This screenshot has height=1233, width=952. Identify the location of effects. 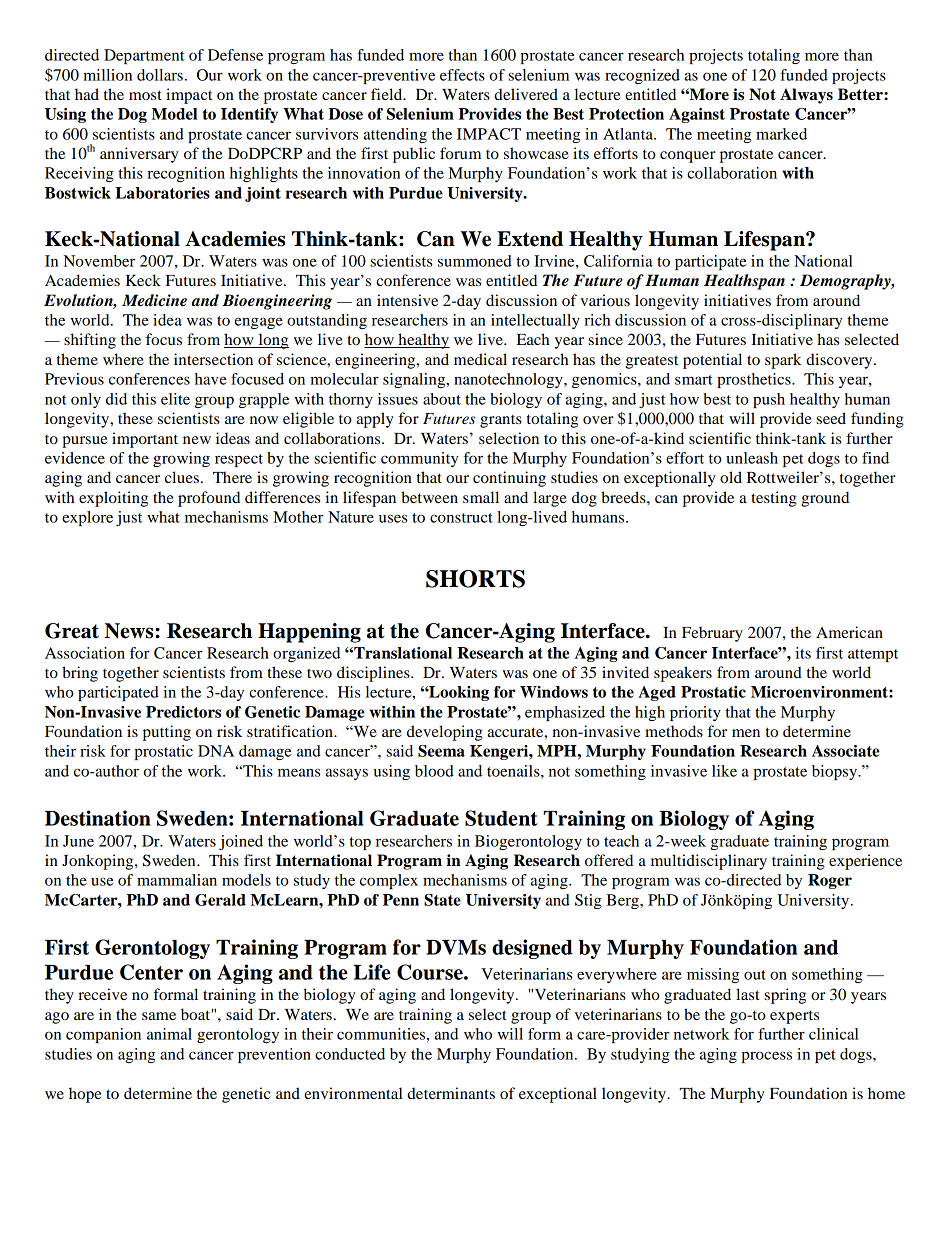
(462, 75).
